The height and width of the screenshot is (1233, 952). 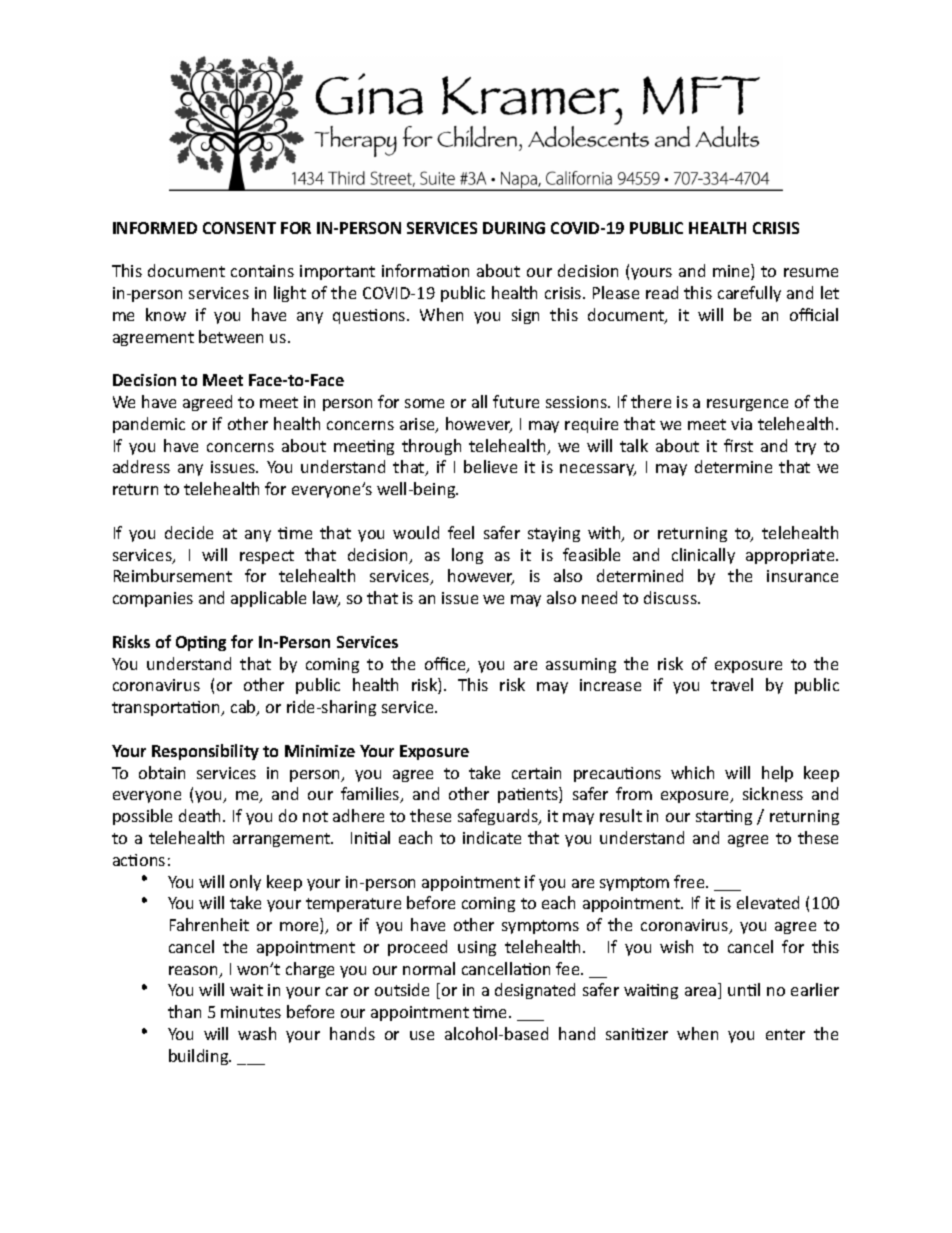 I want to click on carefully, so click(x=749, y=294).
